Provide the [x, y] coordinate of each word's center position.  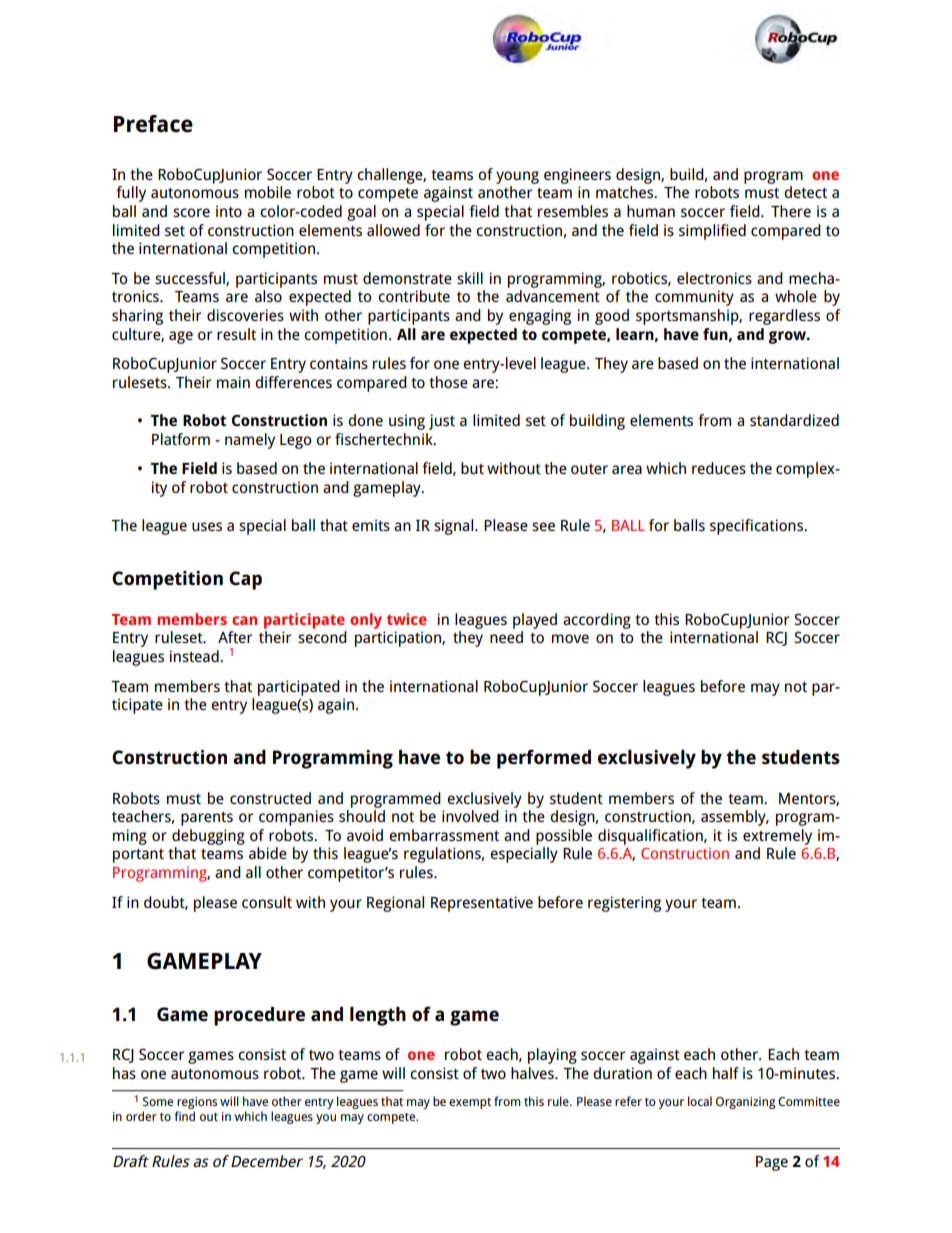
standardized [794, 420]
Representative [482, 904]
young [517, 177]
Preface [153, 124]
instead [195, 656]
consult [267, 902]
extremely [777, 837]
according [597, 621]
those [448, 382]
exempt [470, 1103]
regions [196, 1104]
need [506, 637]
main [233, 382]
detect [805, 192]
